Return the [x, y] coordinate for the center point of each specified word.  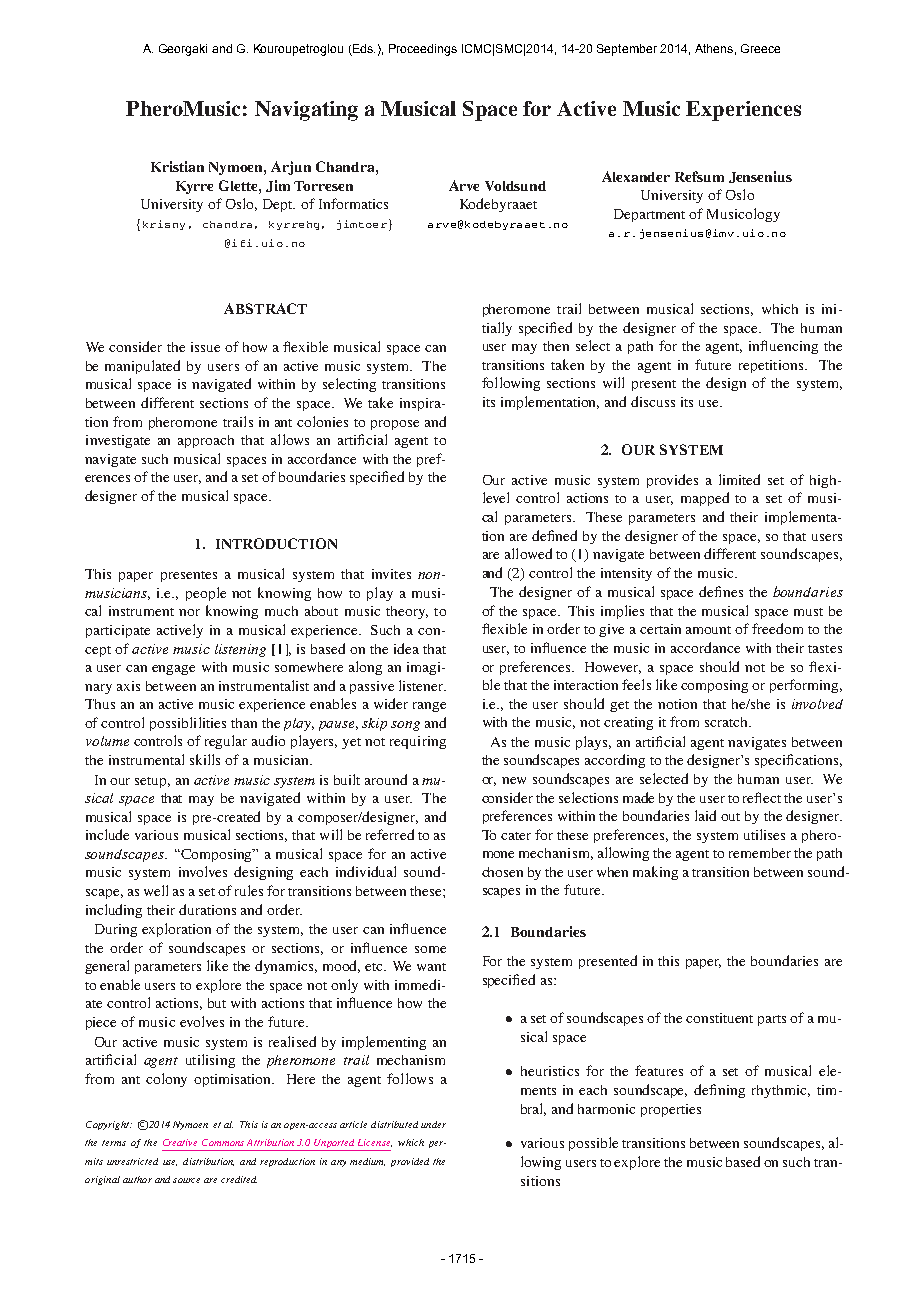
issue [205, 347]
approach [206, 441]
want [431, 967]
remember [760, 853]
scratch [727, 722]
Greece [760, 48]
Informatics [353, 203]
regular [226, 742]
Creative [180, 1142]
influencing [783, 347]
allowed [528, 553]
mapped [705, 499]
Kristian [177, 166]
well [156, 890]
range [429, 707]
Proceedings [423, 50]
